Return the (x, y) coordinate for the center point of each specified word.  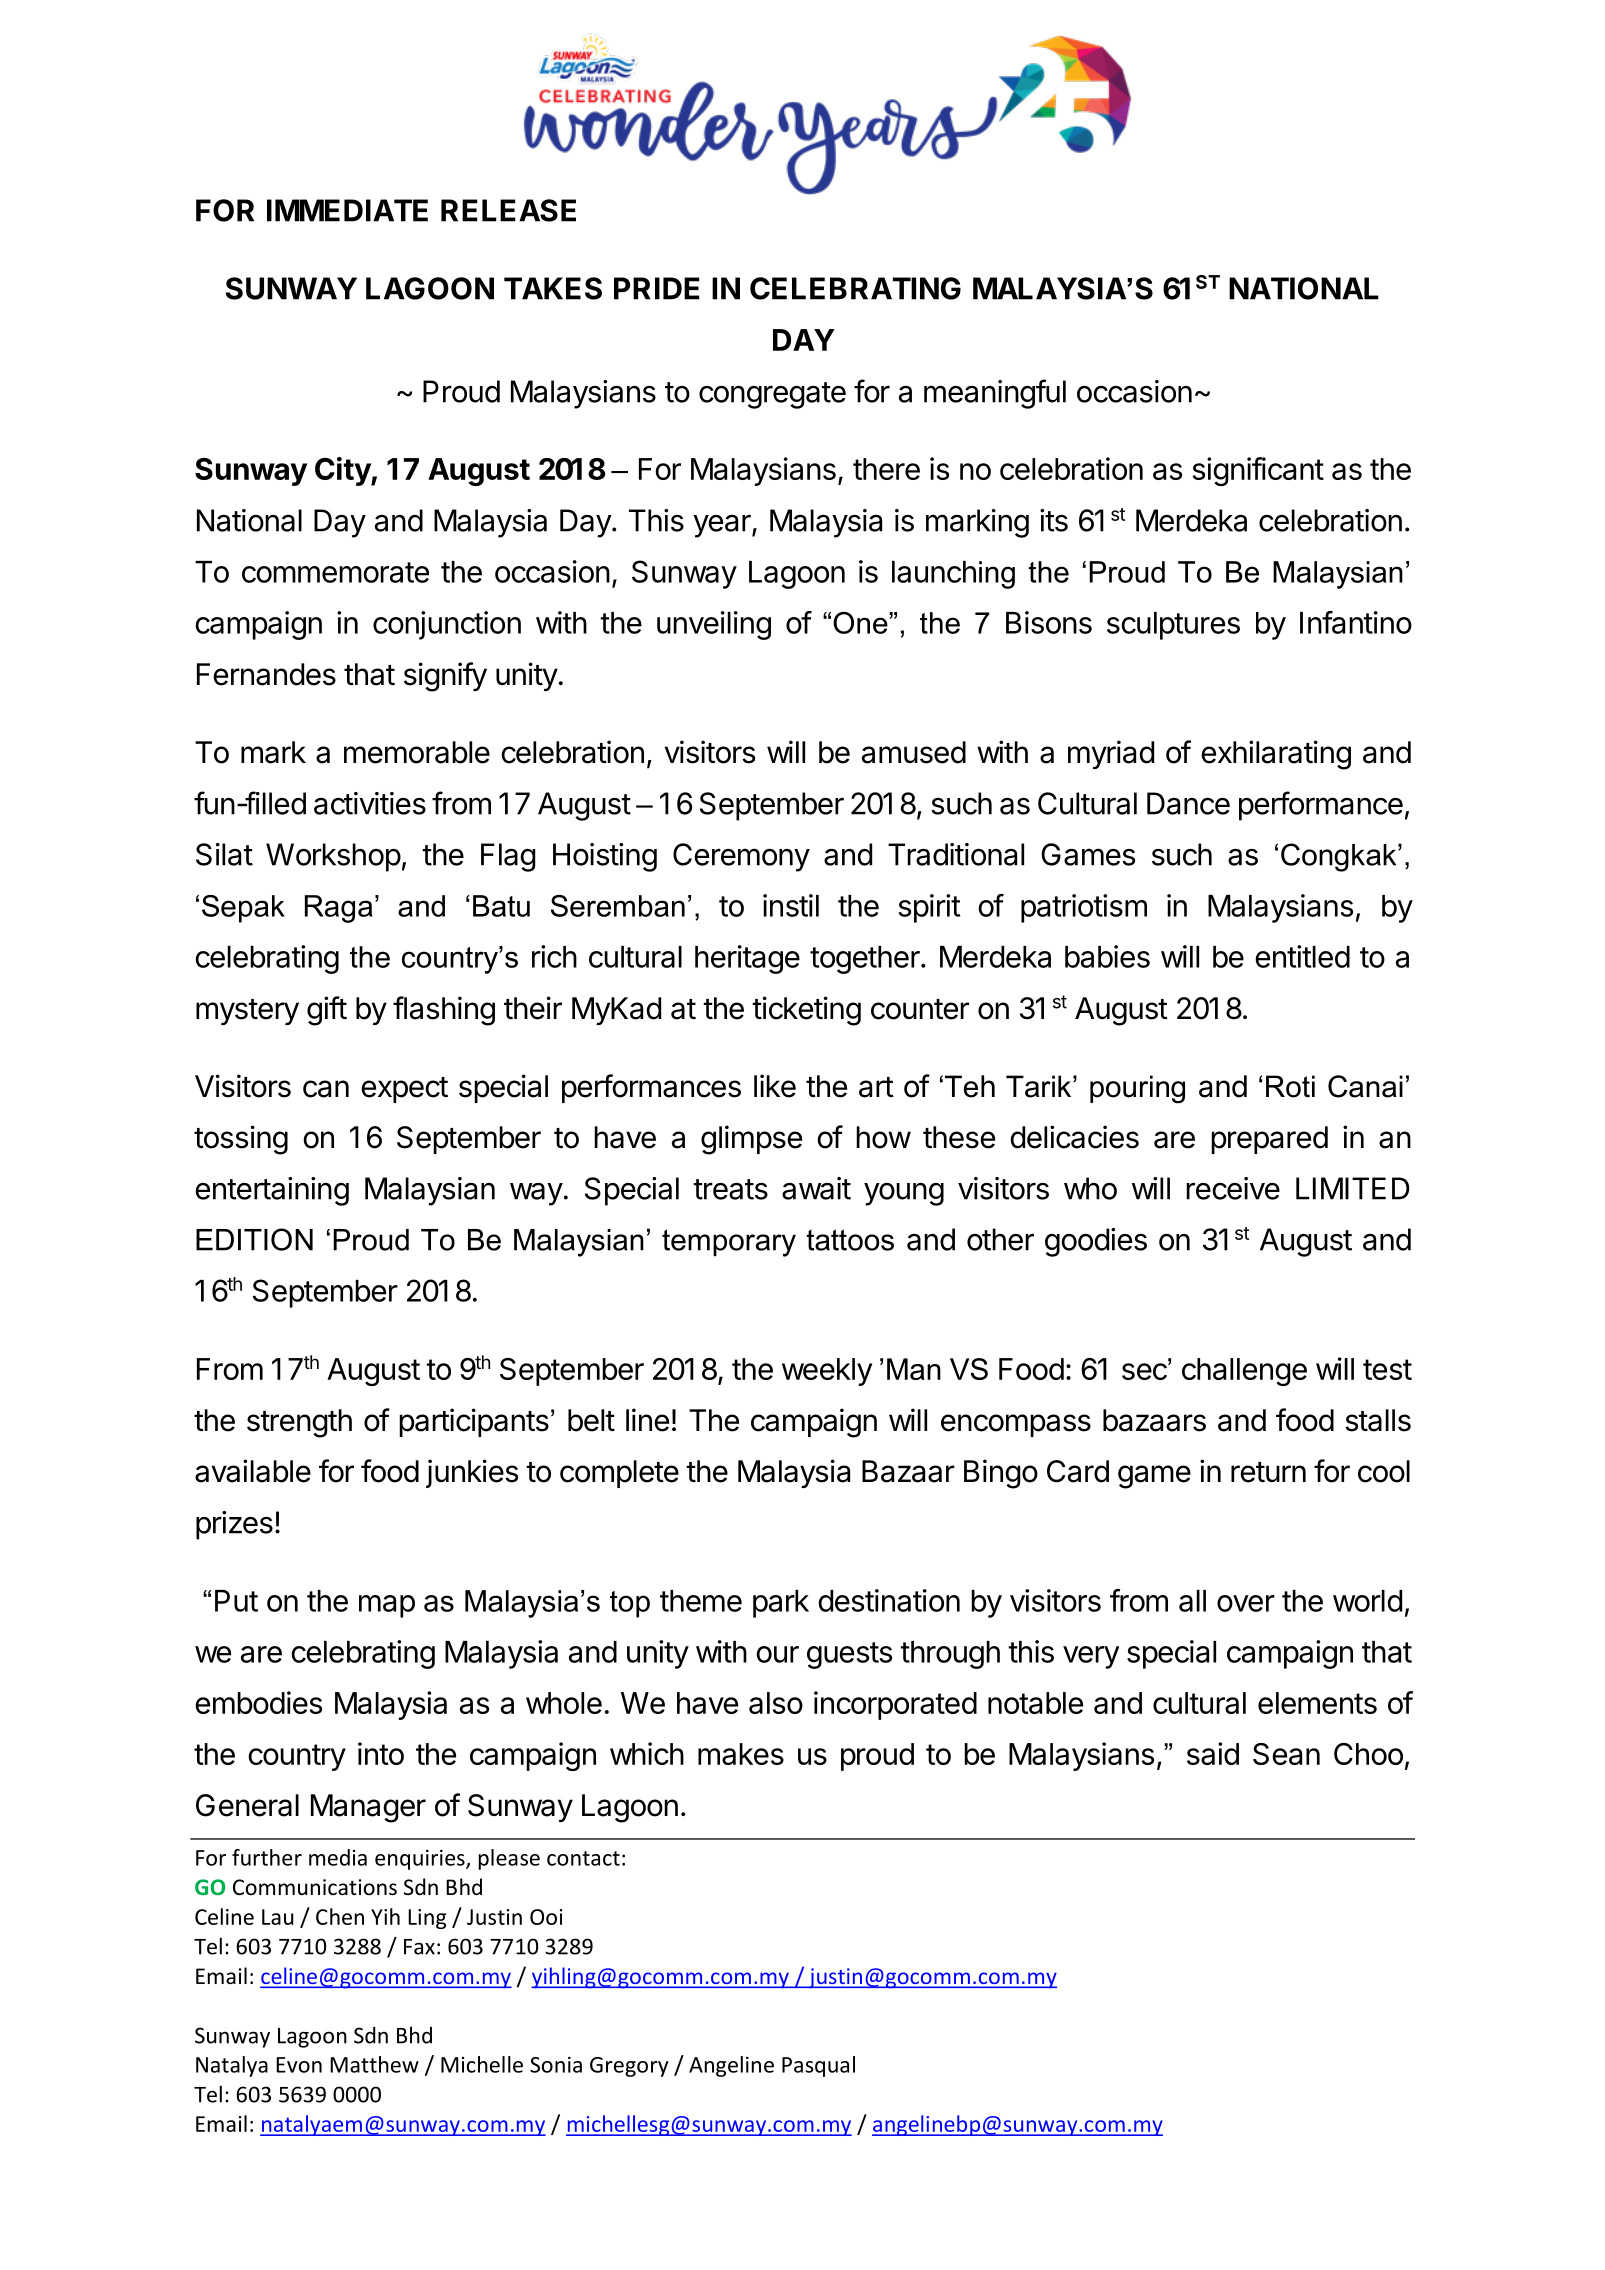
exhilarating (1276, 755)
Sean (1286, 1754)
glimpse (751, 1140)
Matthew (374, 2064)
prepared (1269, 1140)
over (1246, 1603)
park (781, 1604)
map (387, 1606)
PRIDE (657, 288)
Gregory (629, 2067)
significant (1258, 471)
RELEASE (508, 210)
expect (404, 1090)
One (861, 623)
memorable (417, 752)
